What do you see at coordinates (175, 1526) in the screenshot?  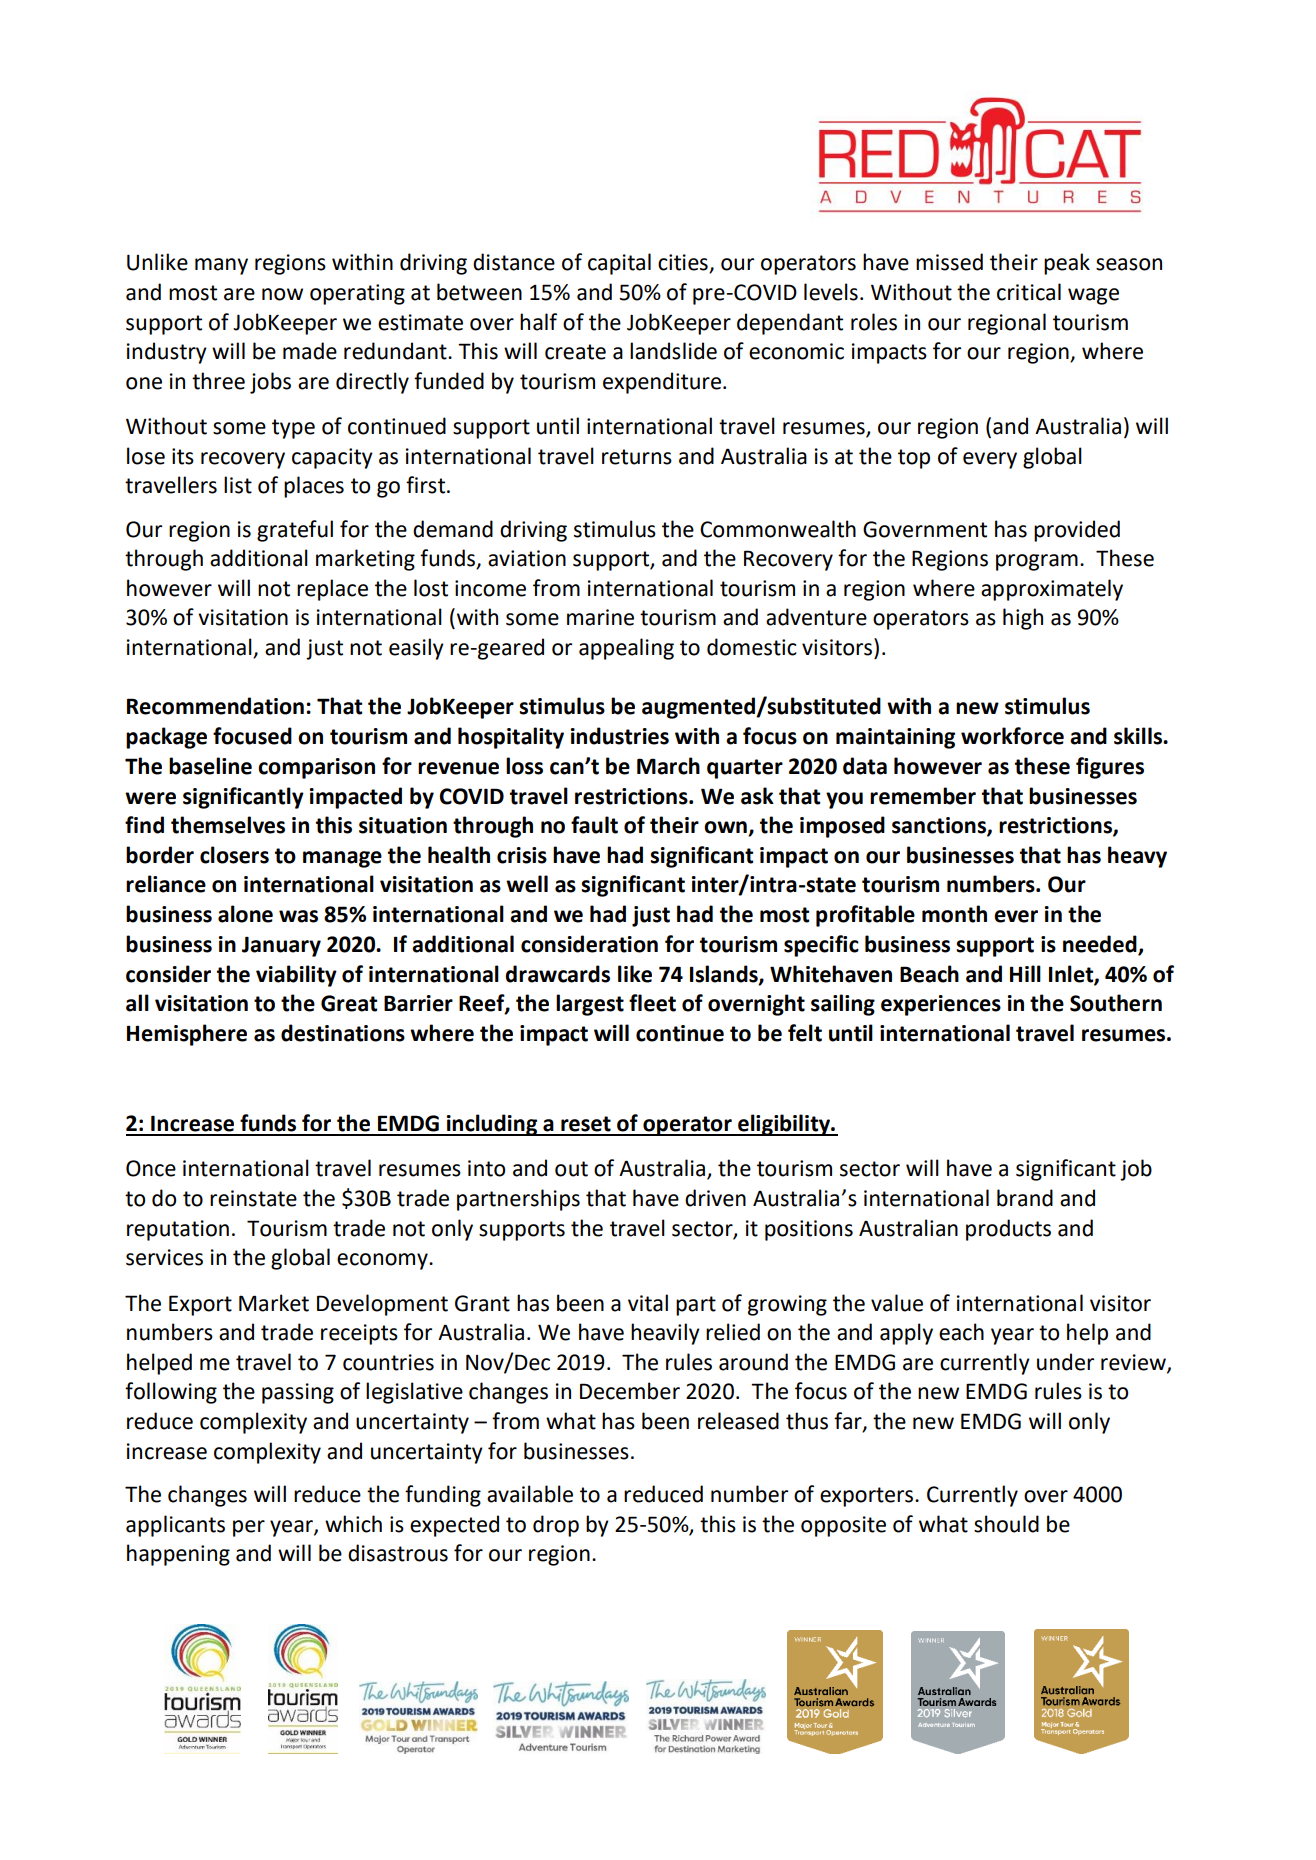 I see `applicants` at bounding box center [175, 1526].
